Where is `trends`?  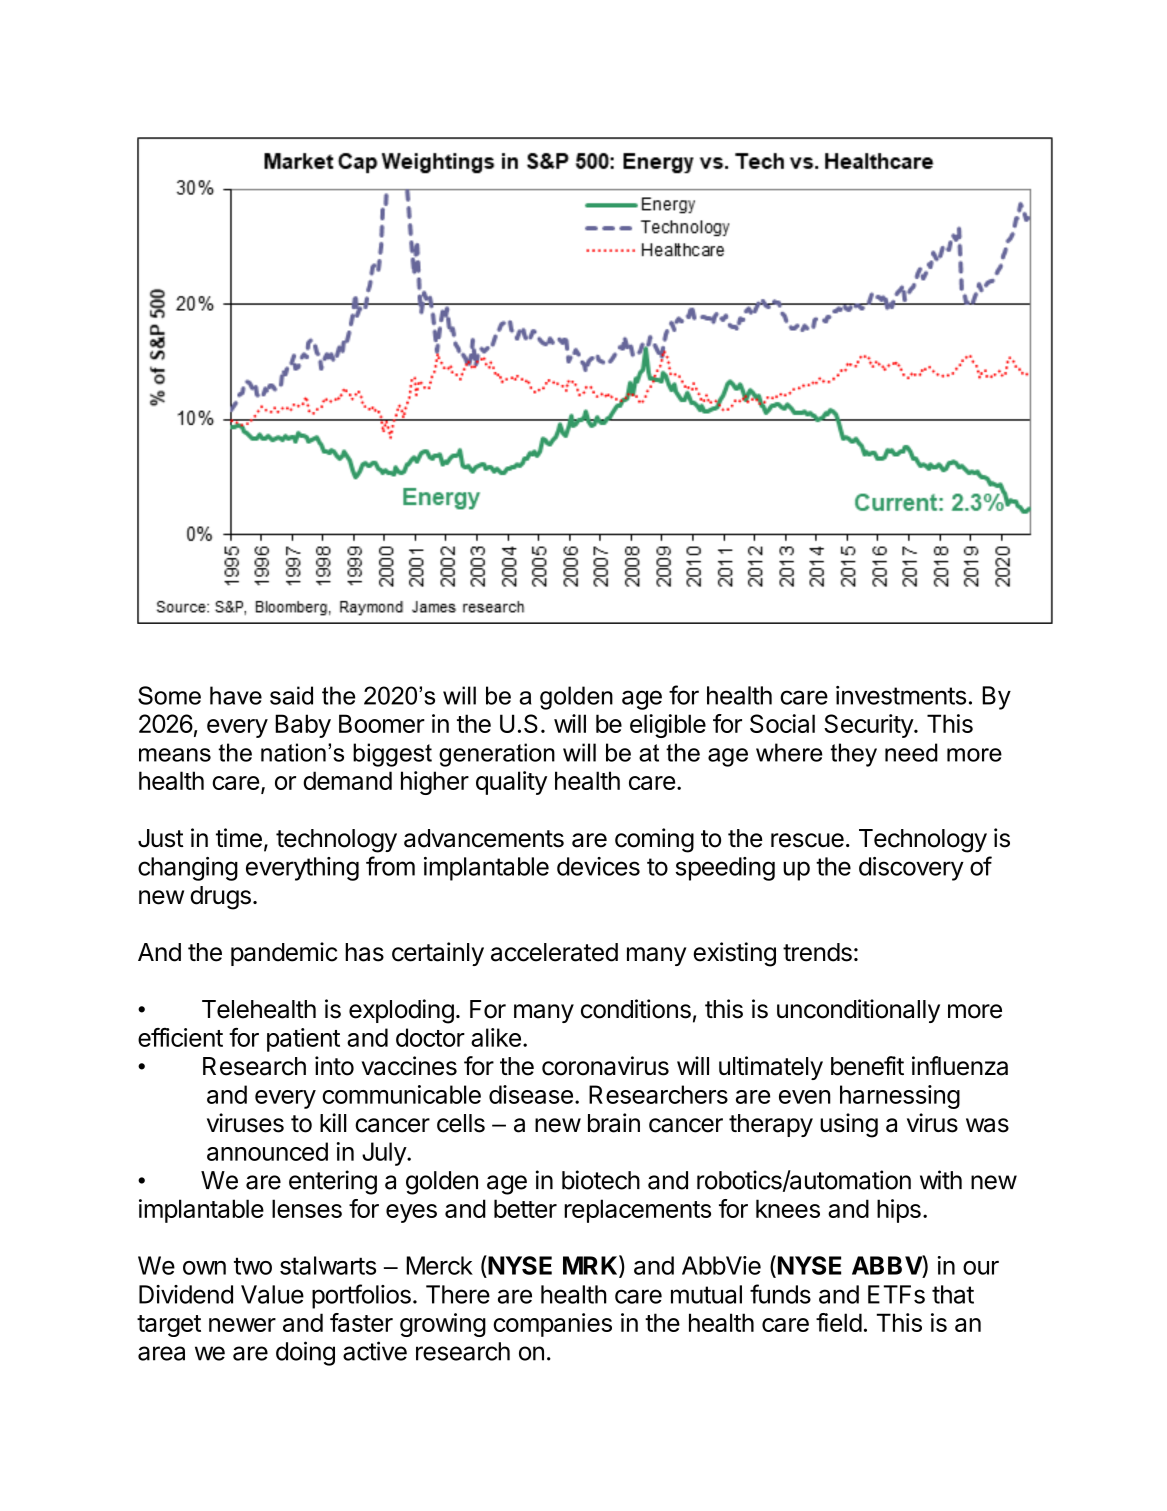
trends is located at coordinates (817, 952).
